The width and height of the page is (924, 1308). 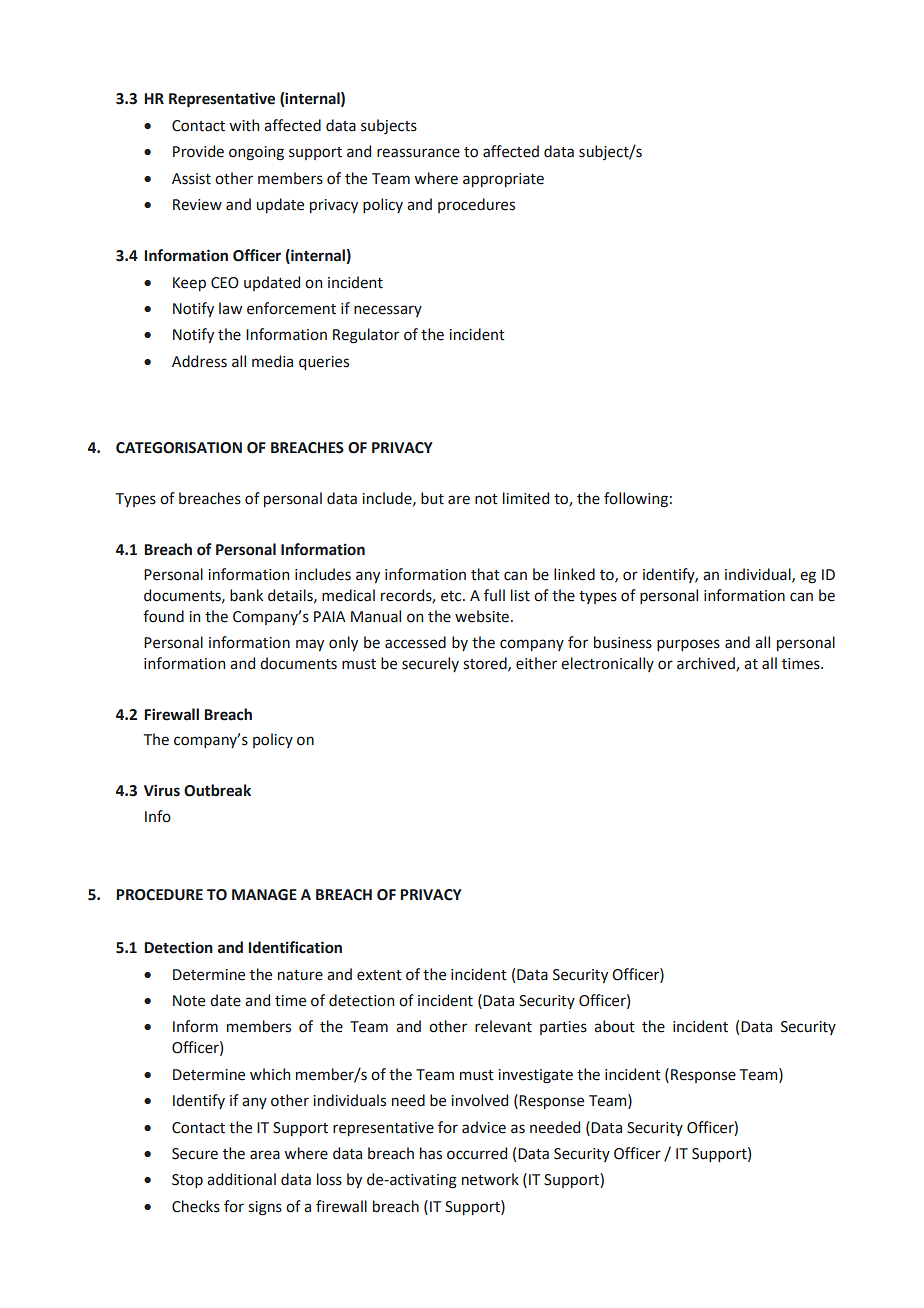 What do you see at coordinates (503, 180) in the page?
I see `appropriate` at bounding box center [503, 180].
